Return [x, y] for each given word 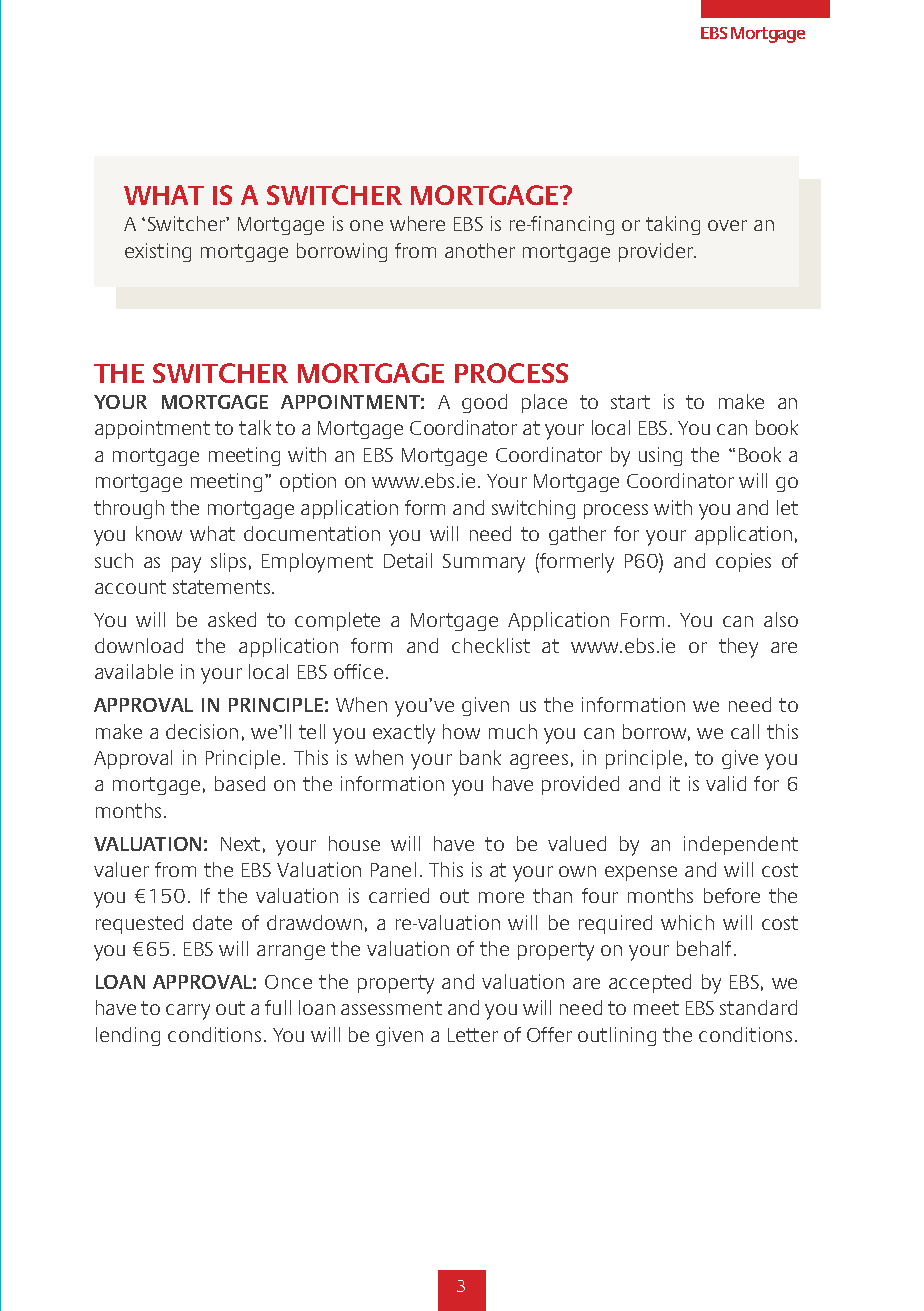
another [480, 250]
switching [533, 509]
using [660, 456]
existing [158, 252]
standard [758, 1007]
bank [480, 757]
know [159, 533]
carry [188, 1012]
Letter [473, 1035]
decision [202, 731]
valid [726, 783]
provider [657, 252]
